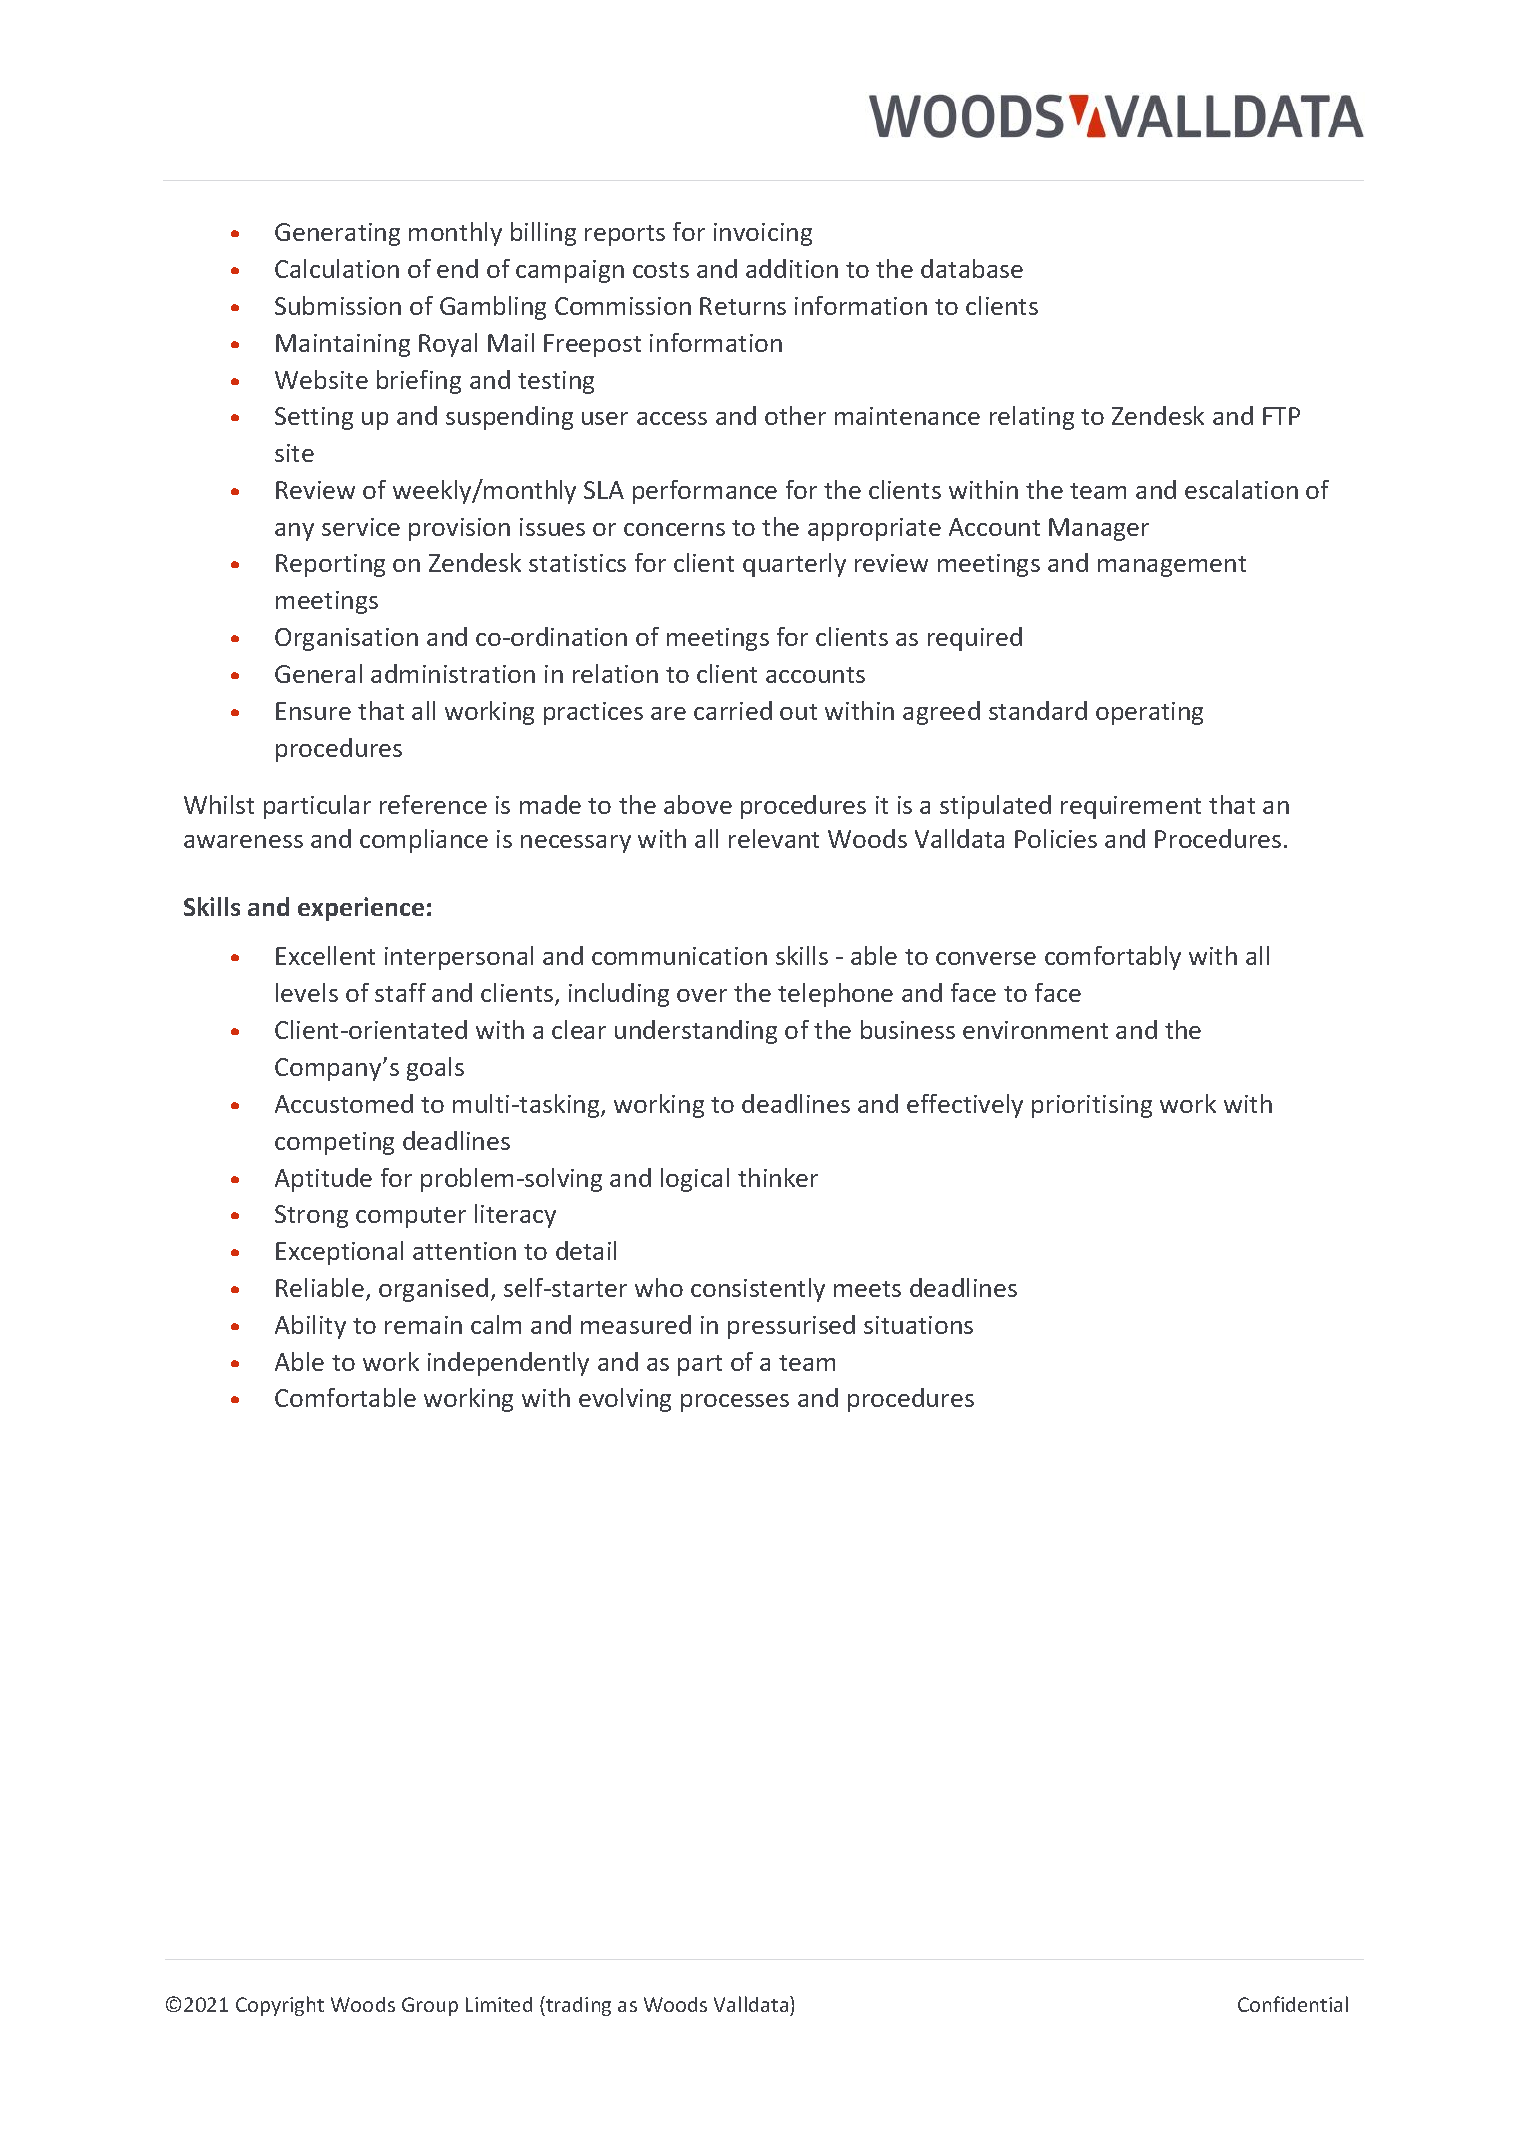 This screenshot has height=2139, width=1513. I want to click on Copyright, so click(280, 2006).
